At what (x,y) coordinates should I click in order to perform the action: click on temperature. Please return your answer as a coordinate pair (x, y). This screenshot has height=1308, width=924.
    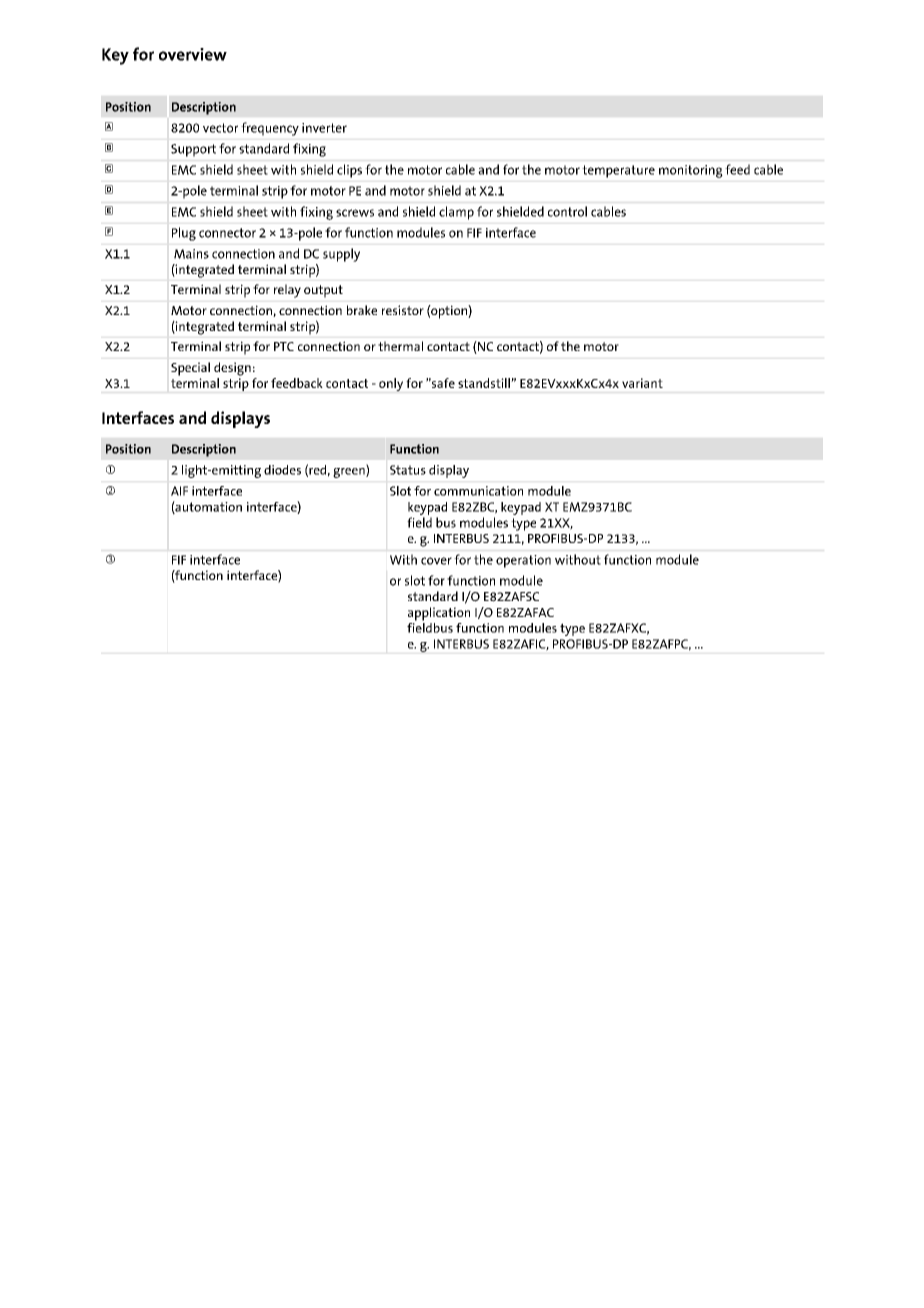
    Looking at the image, I should click on (619, 171).
